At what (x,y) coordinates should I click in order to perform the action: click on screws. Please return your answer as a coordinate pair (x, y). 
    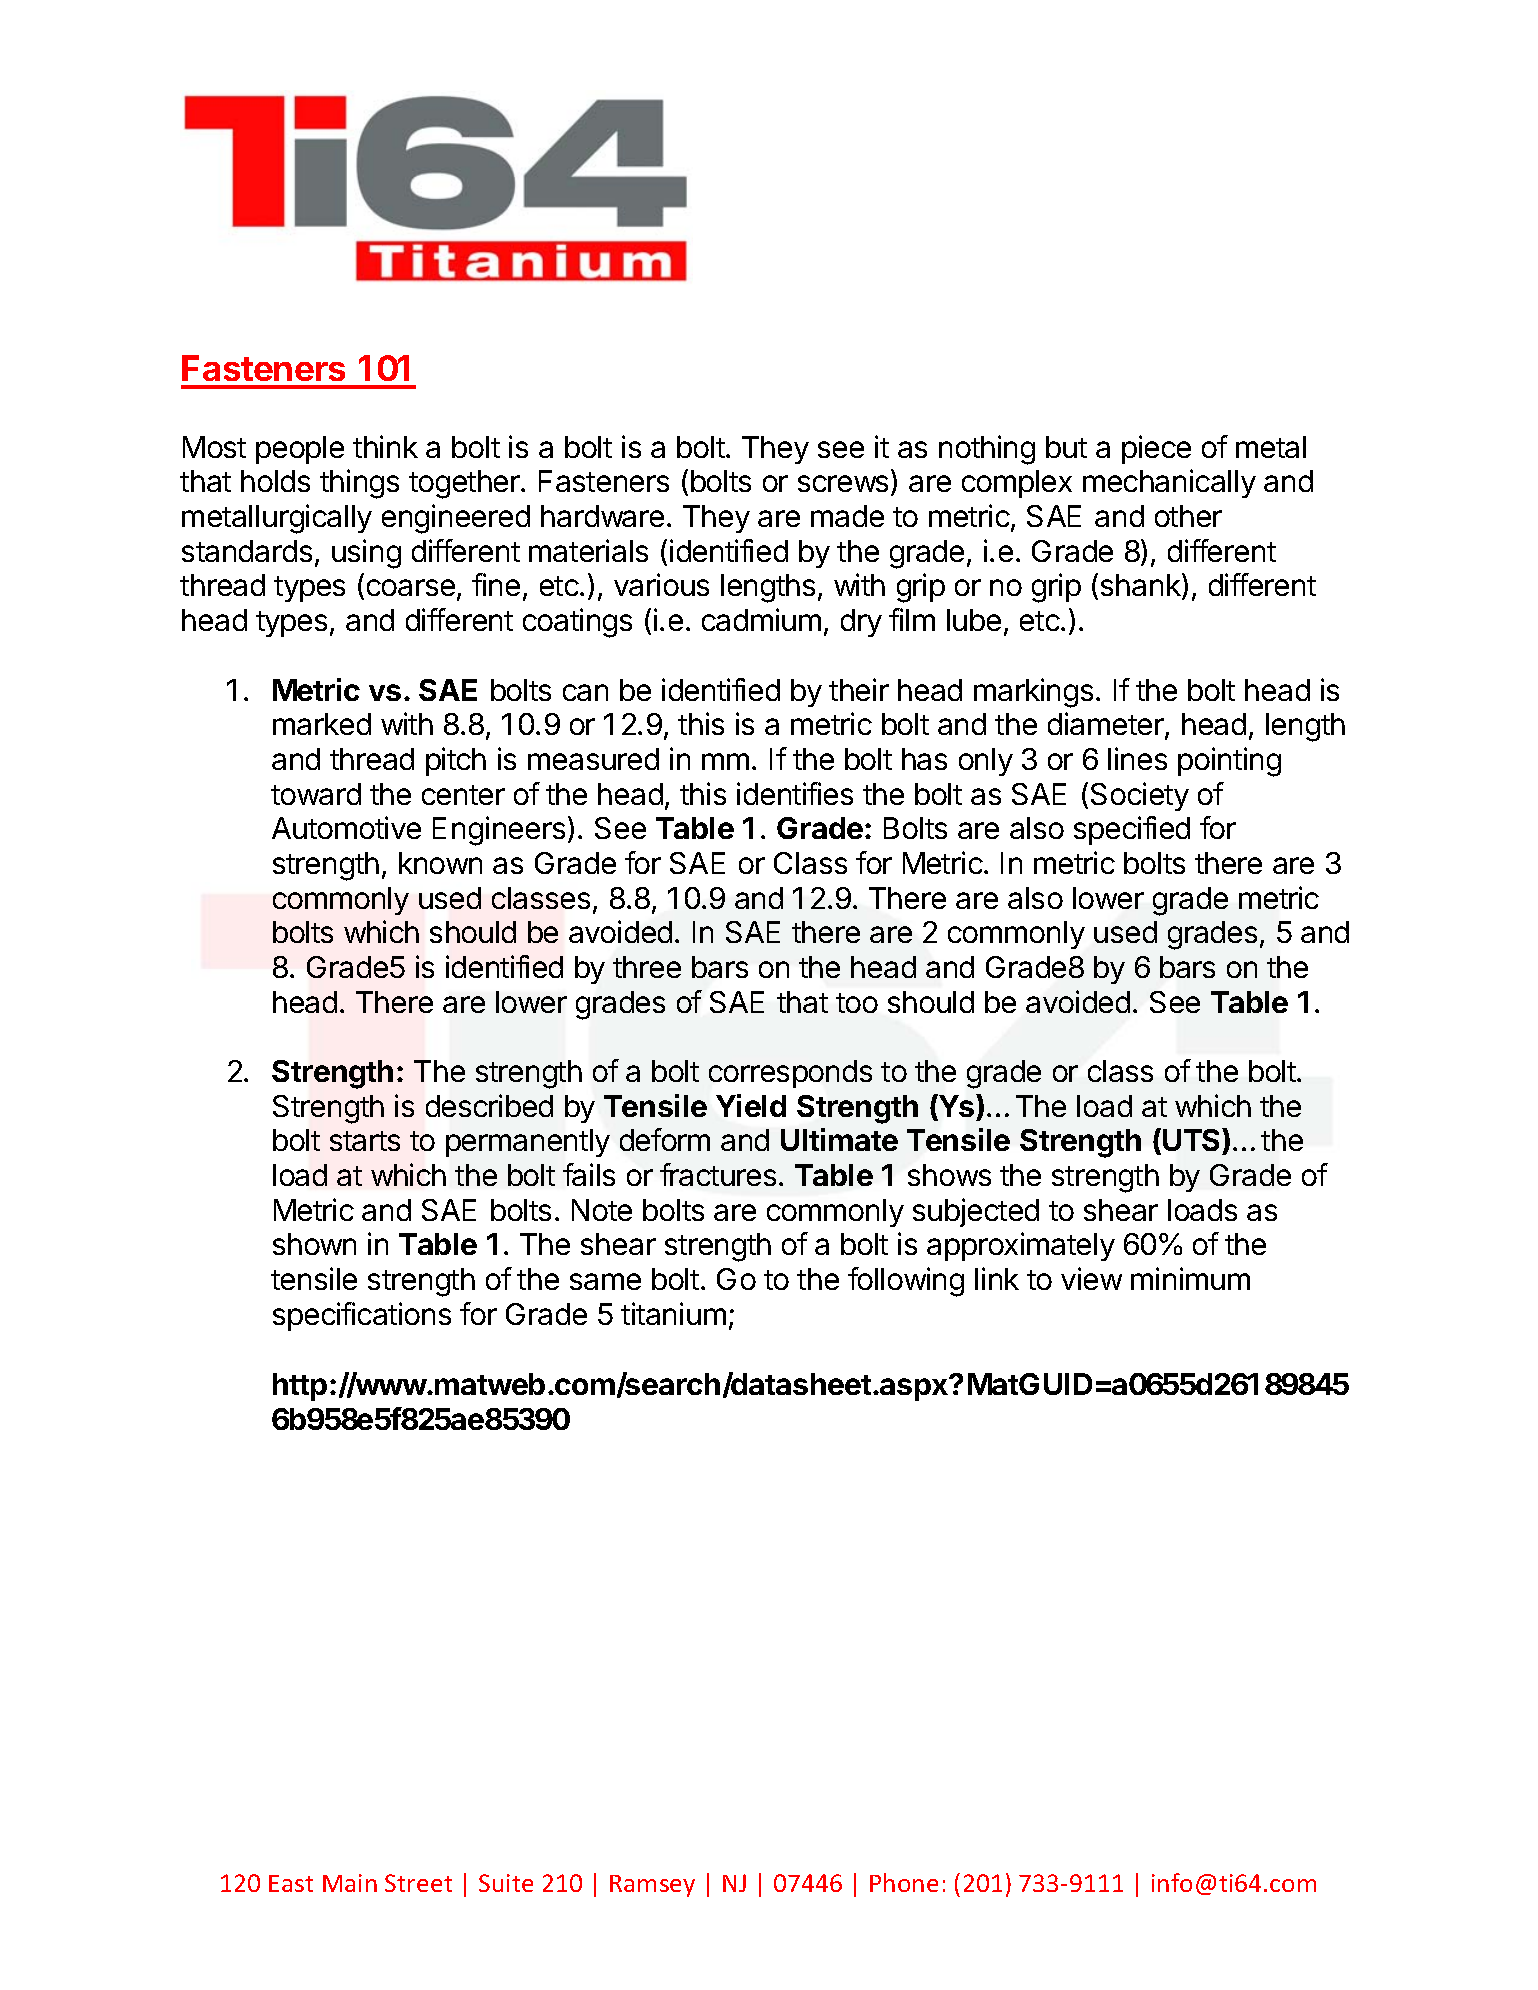
    Looking at the image, I should click on (843, 483).
